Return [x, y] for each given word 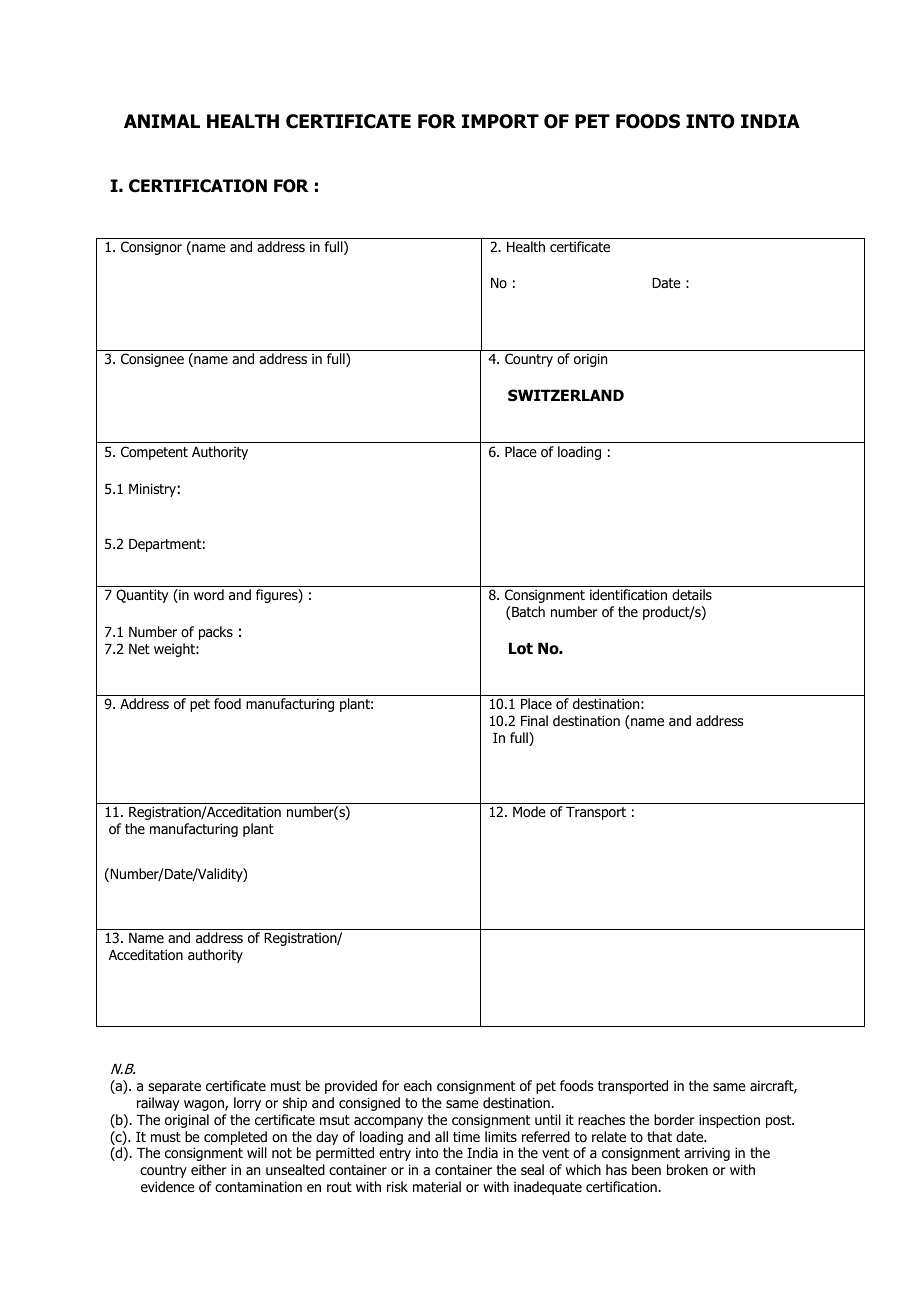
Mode [529, 811]
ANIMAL [162, 121]
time [466, 1136]
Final [534, 720]
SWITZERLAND [566, 395]
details [692, 594]
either [208, 1169]
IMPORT [500, 121]
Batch [527, 613]
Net [139, 649]
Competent [154, 453]
